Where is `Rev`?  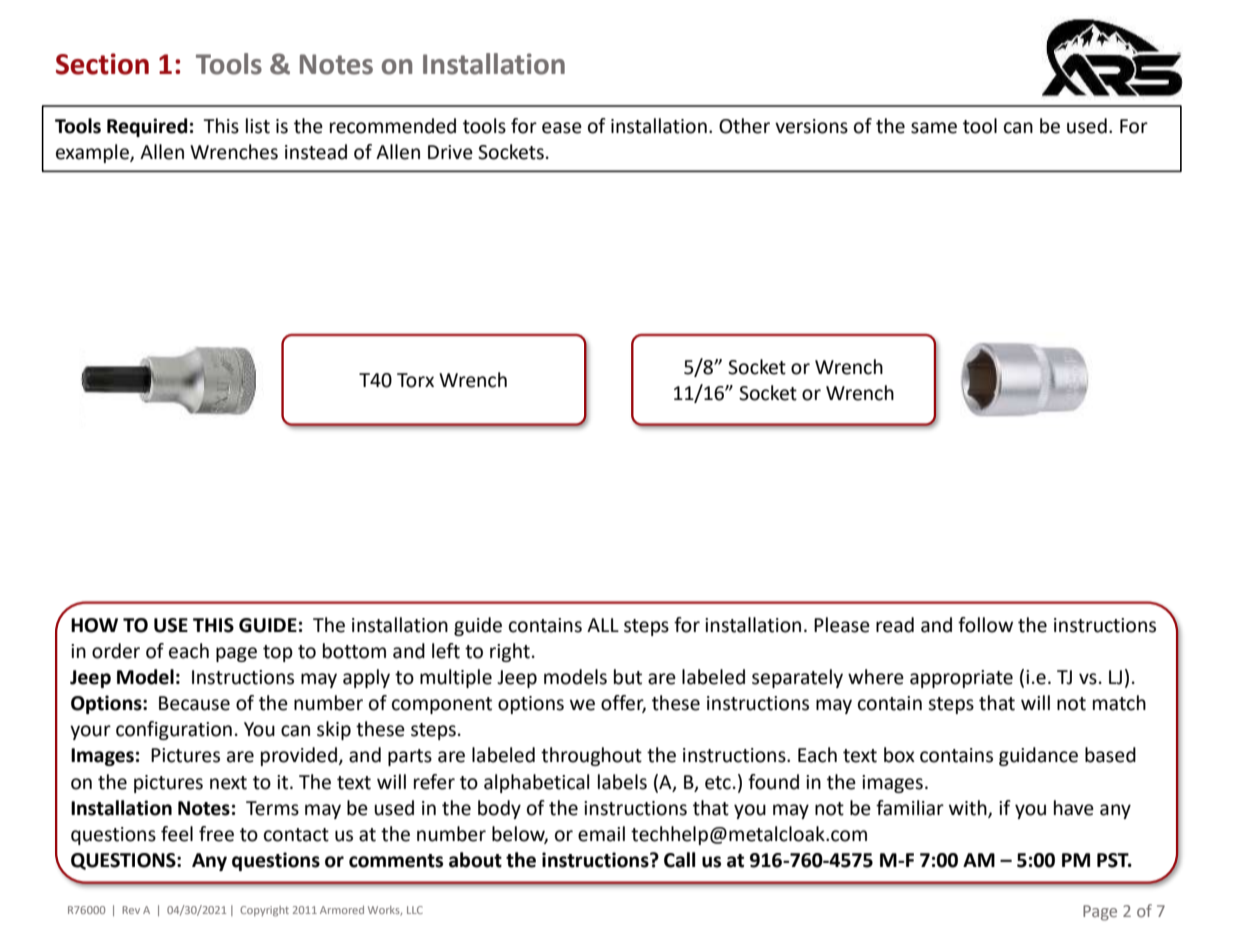
Rev is located at coordinates (131, 910).
